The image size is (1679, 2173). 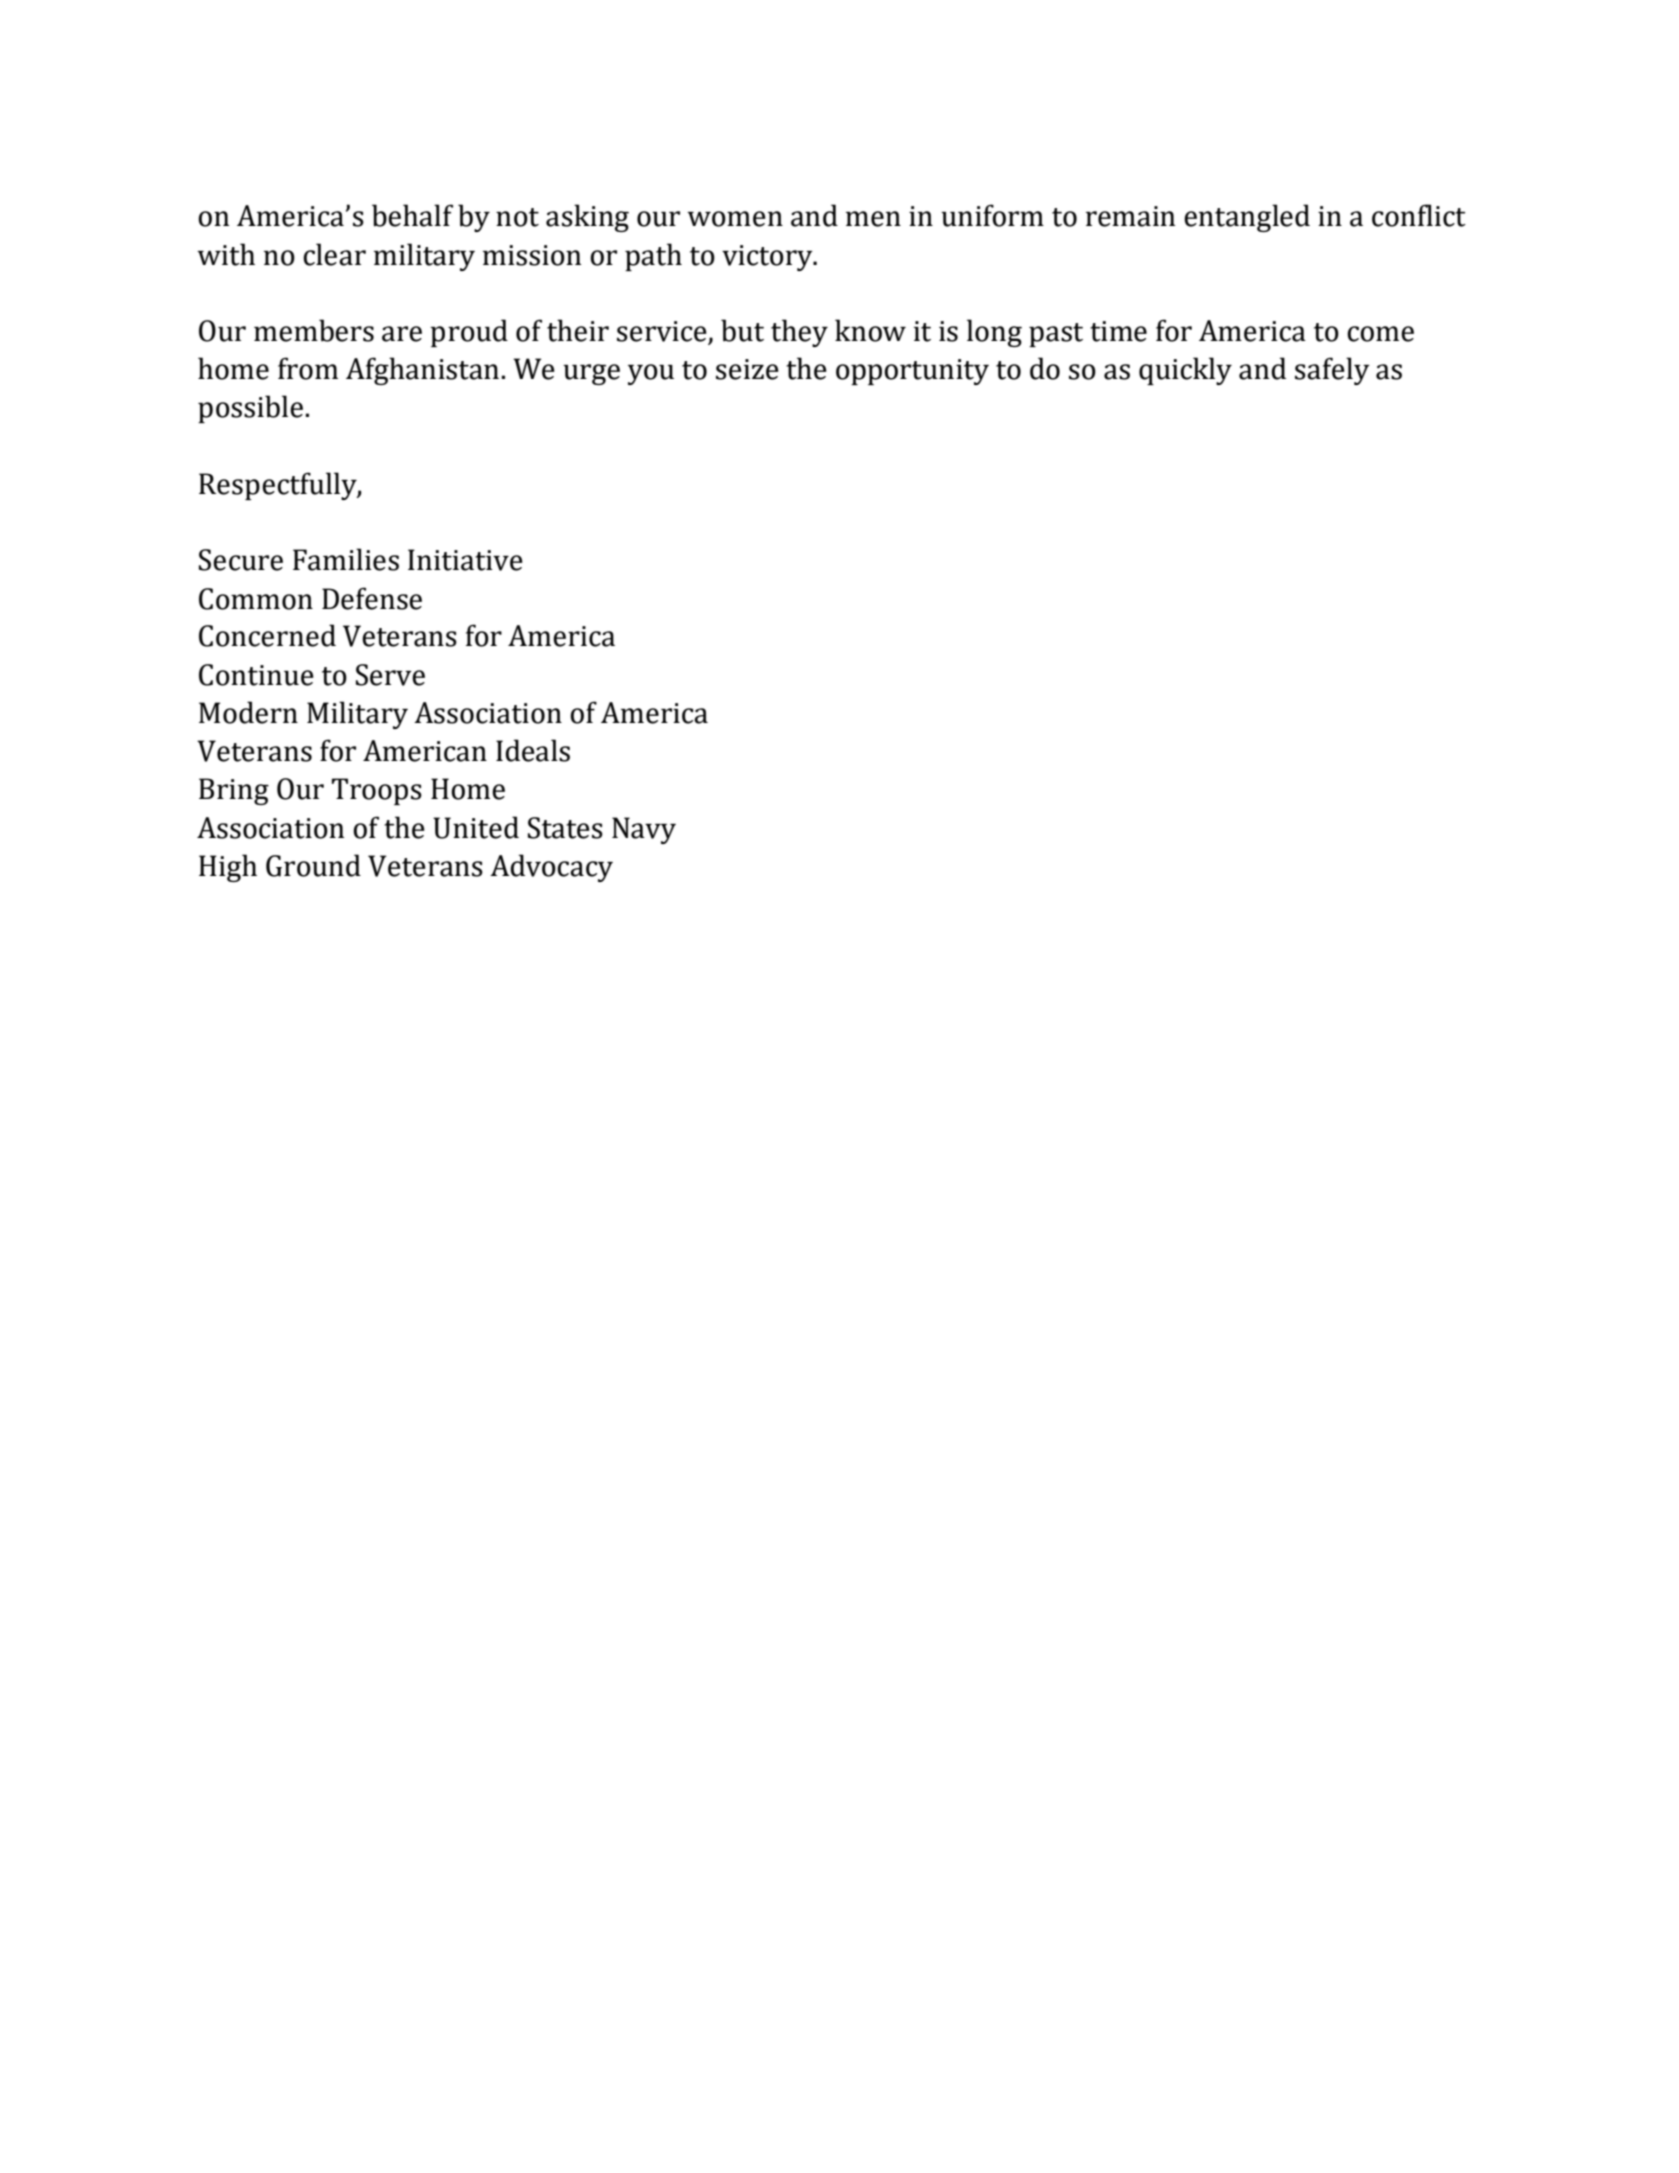 I want to click on victory, so click(x=768, y=258).
